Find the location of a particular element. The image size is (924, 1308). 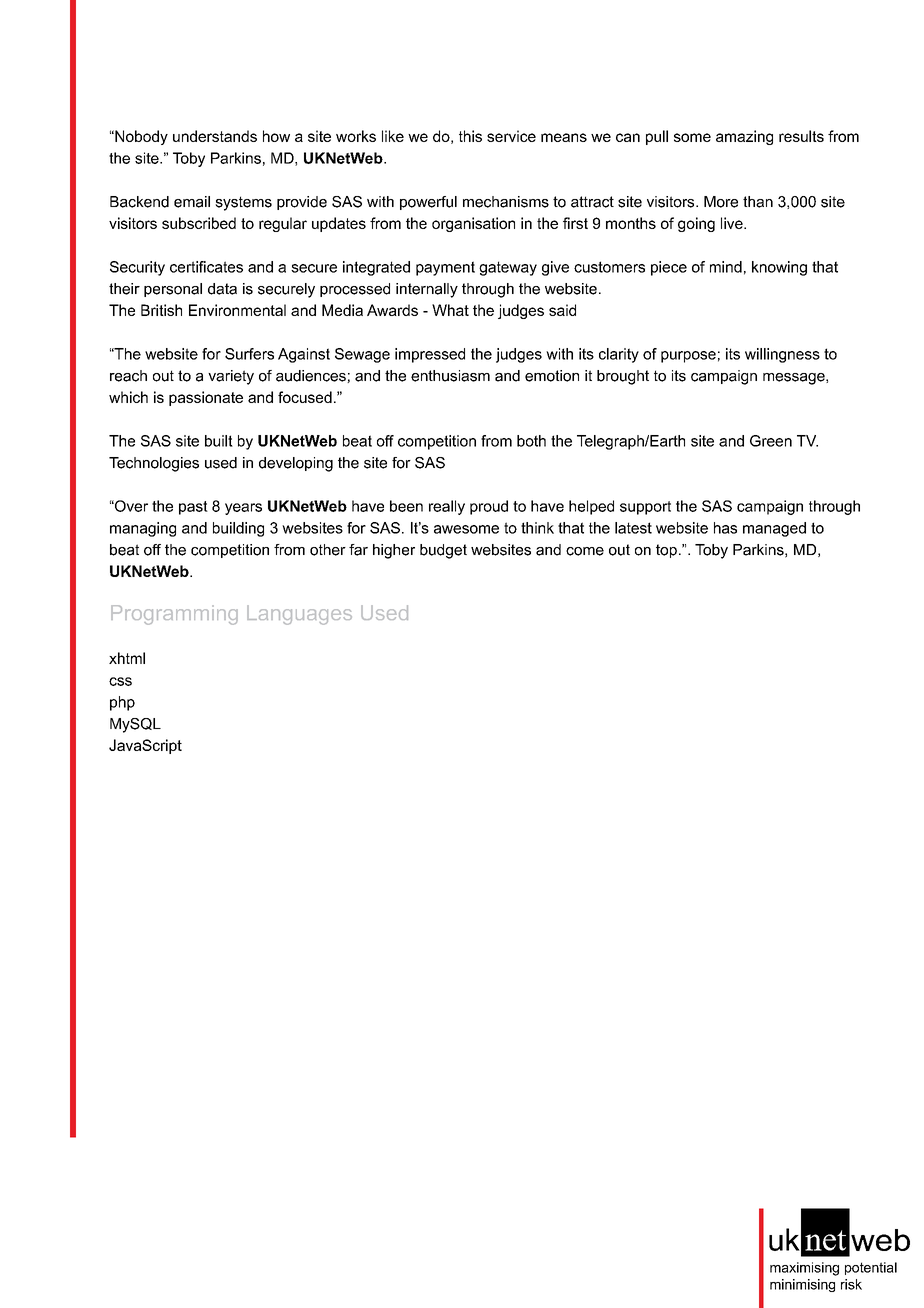

budget is located at coordinates (443, 551).
